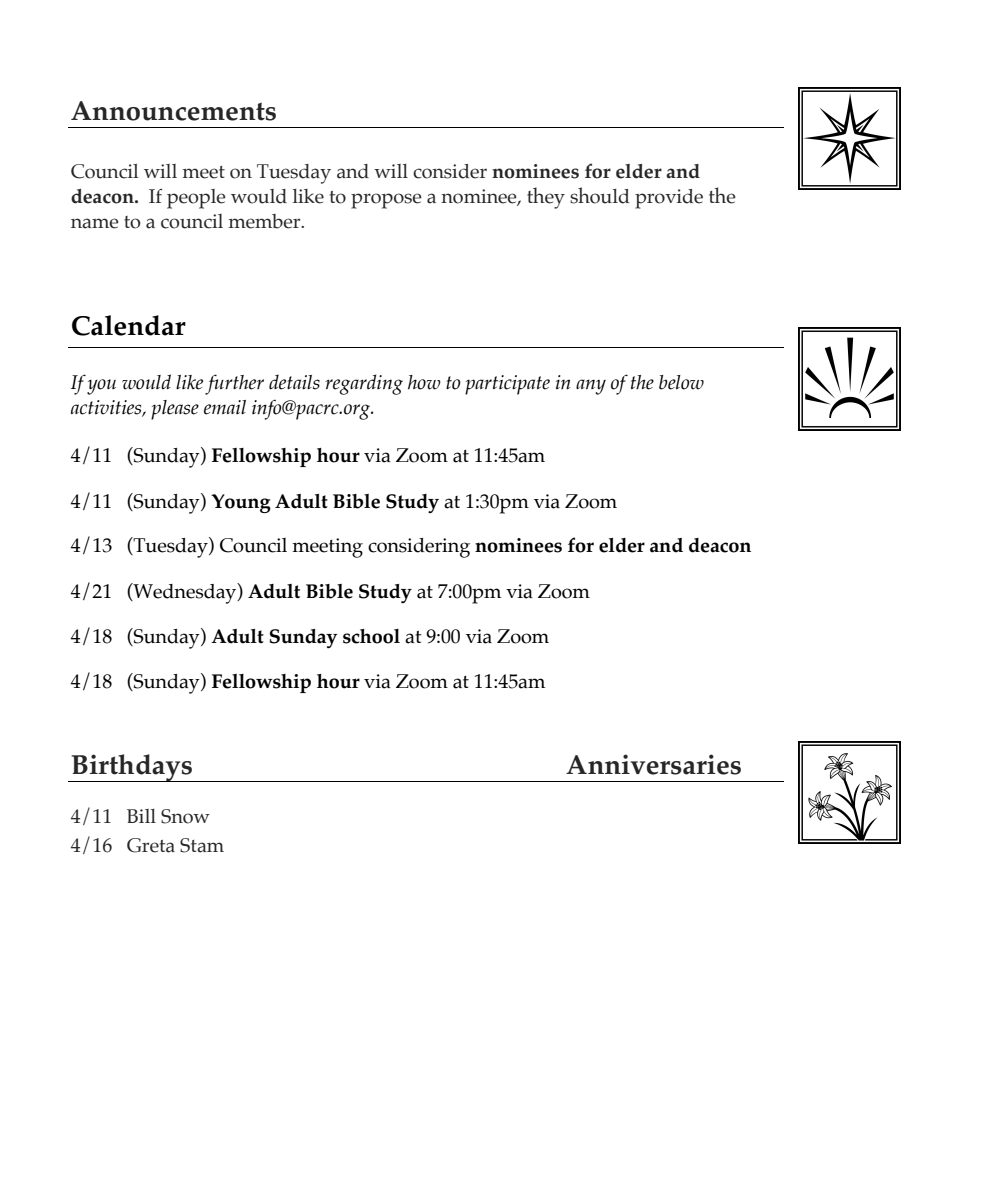 Image resolution: width=991 pixels, height=1204 pixels. I want to click on how, so click(424, 382).
